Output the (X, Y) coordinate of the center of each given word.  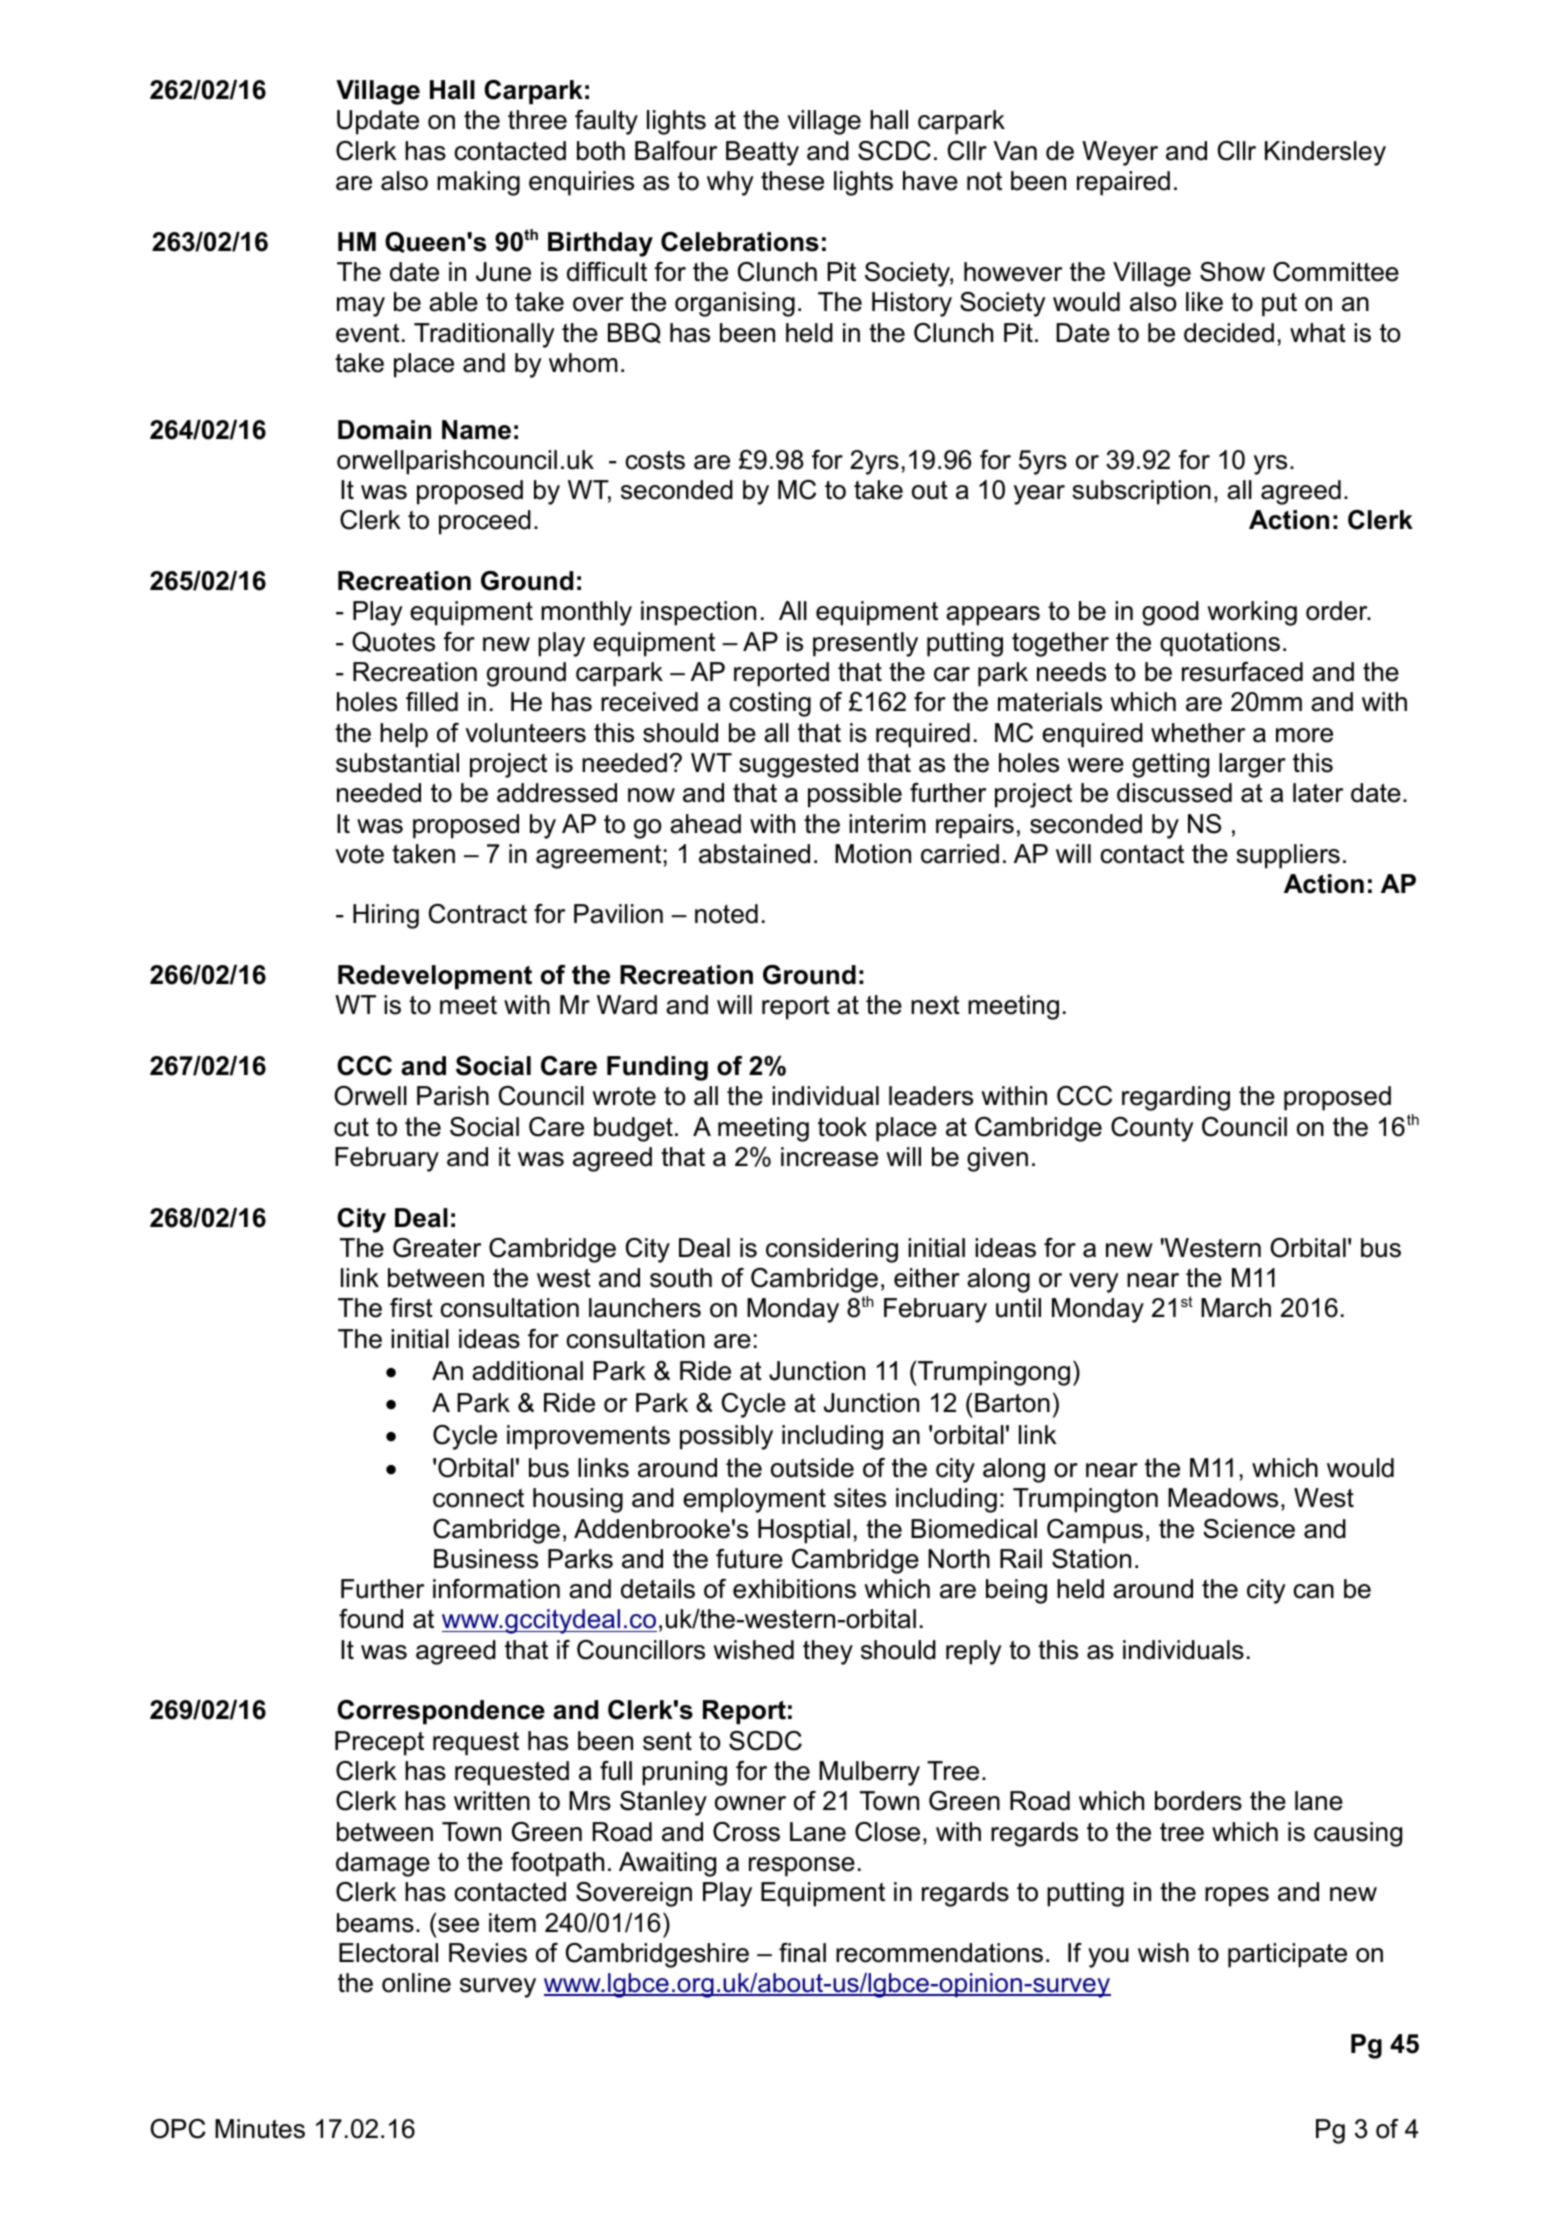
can (1313, 1591)
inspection (698, 613)
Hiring (386, 916)
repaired (1123, 183)
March (1236, 1308)
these (792, 181)
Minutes (260, 2129)
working (1252, 613)
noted (726, 914)
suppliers (1288, 856)
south (681, 1278)
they (828, 1652)
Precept (379, 1743)
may (361, 307)
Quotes (393, 642)
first (411, 1308)
